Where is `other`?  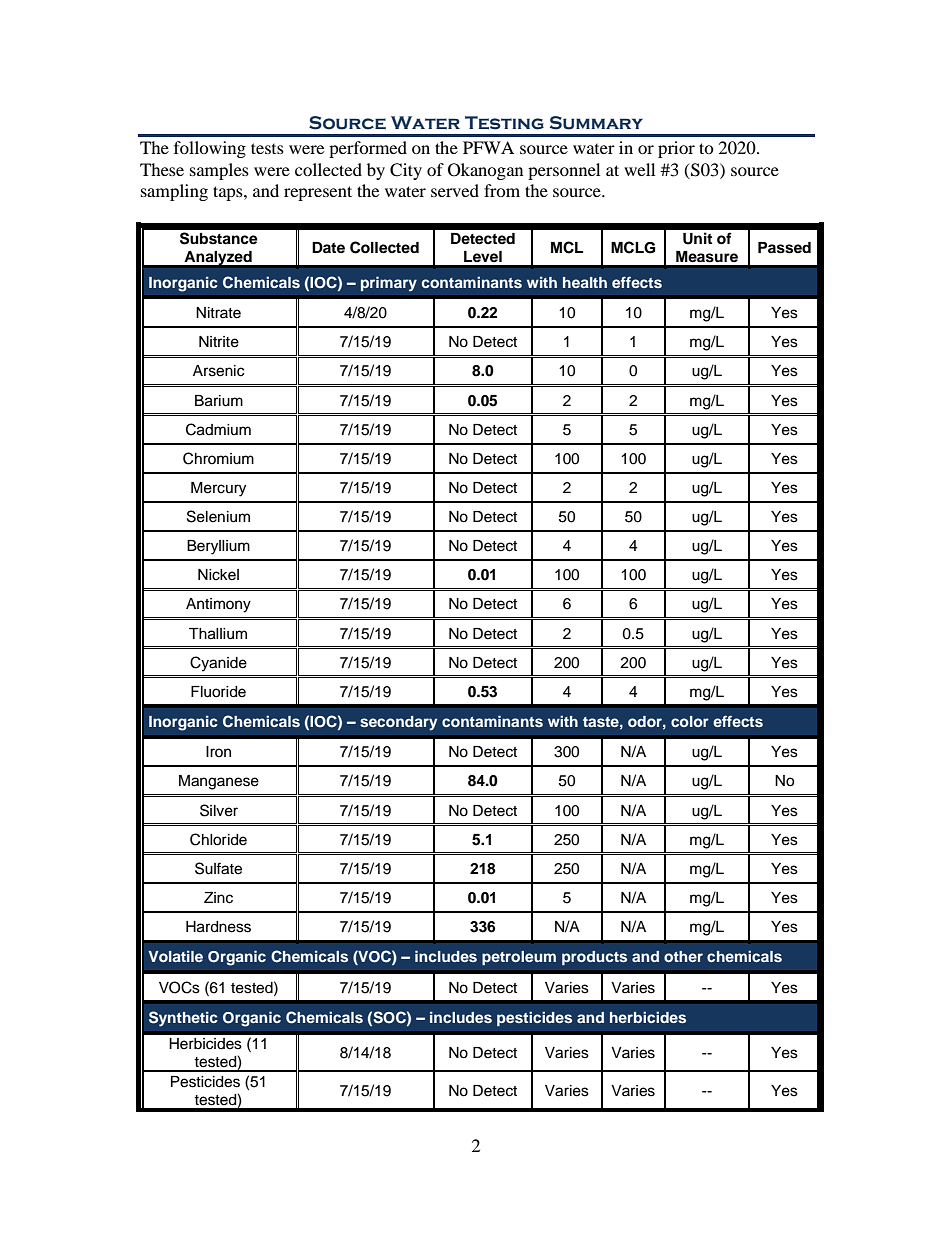 other is located at coordinates (683, 956).
